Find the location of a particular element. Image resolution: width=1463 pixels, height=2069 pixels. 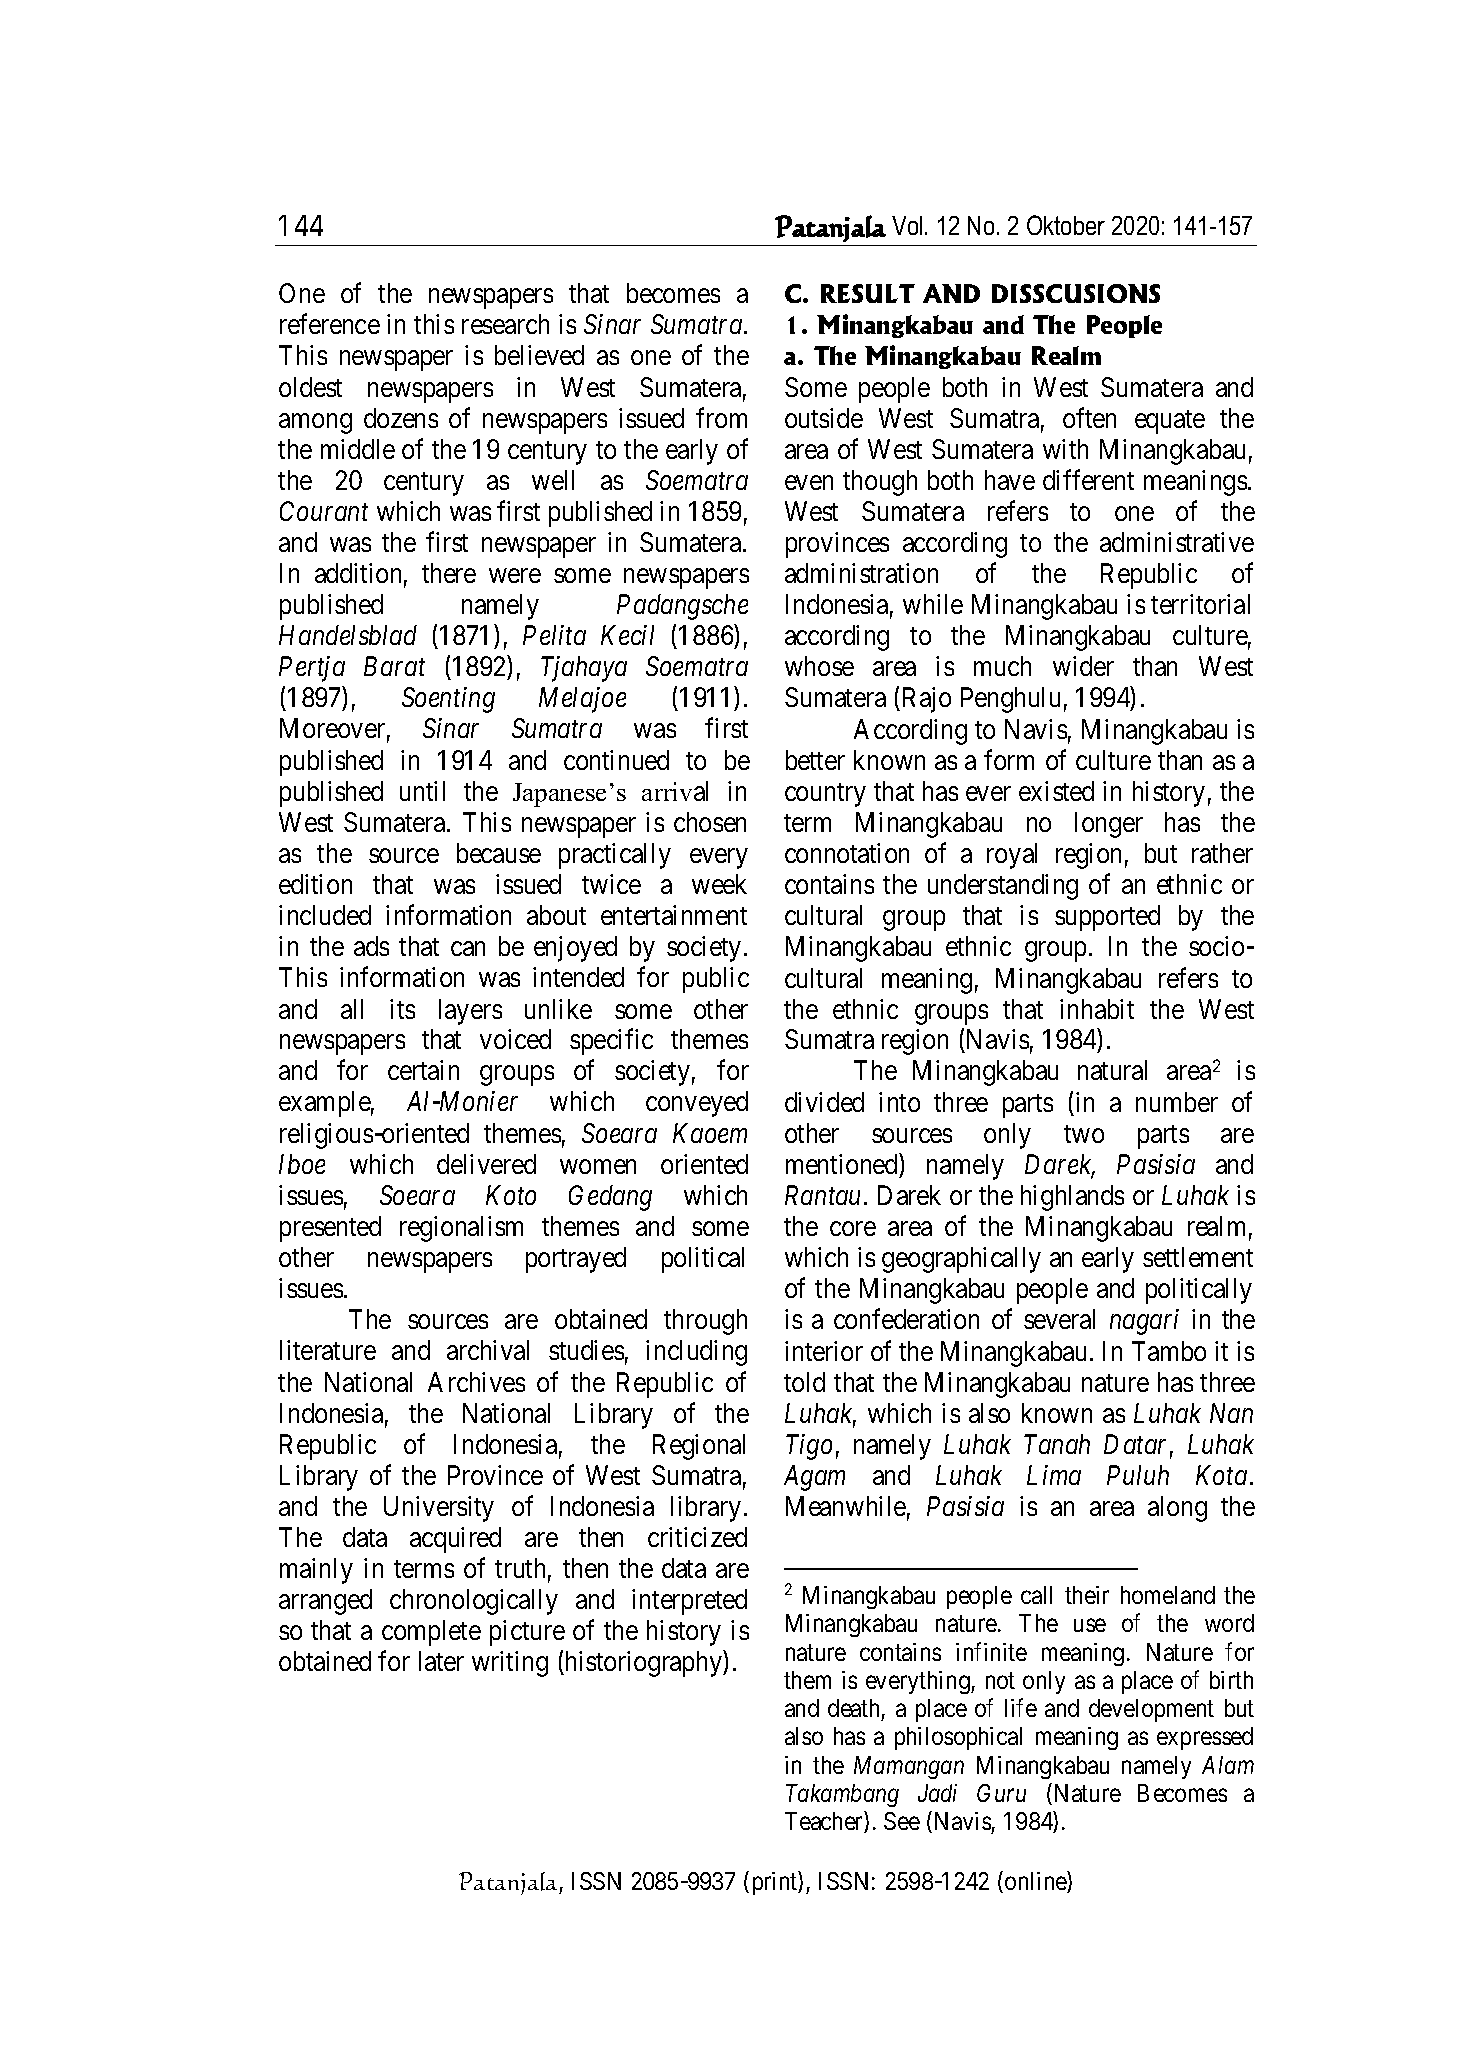

University is located at coordinates (439, 1509).
